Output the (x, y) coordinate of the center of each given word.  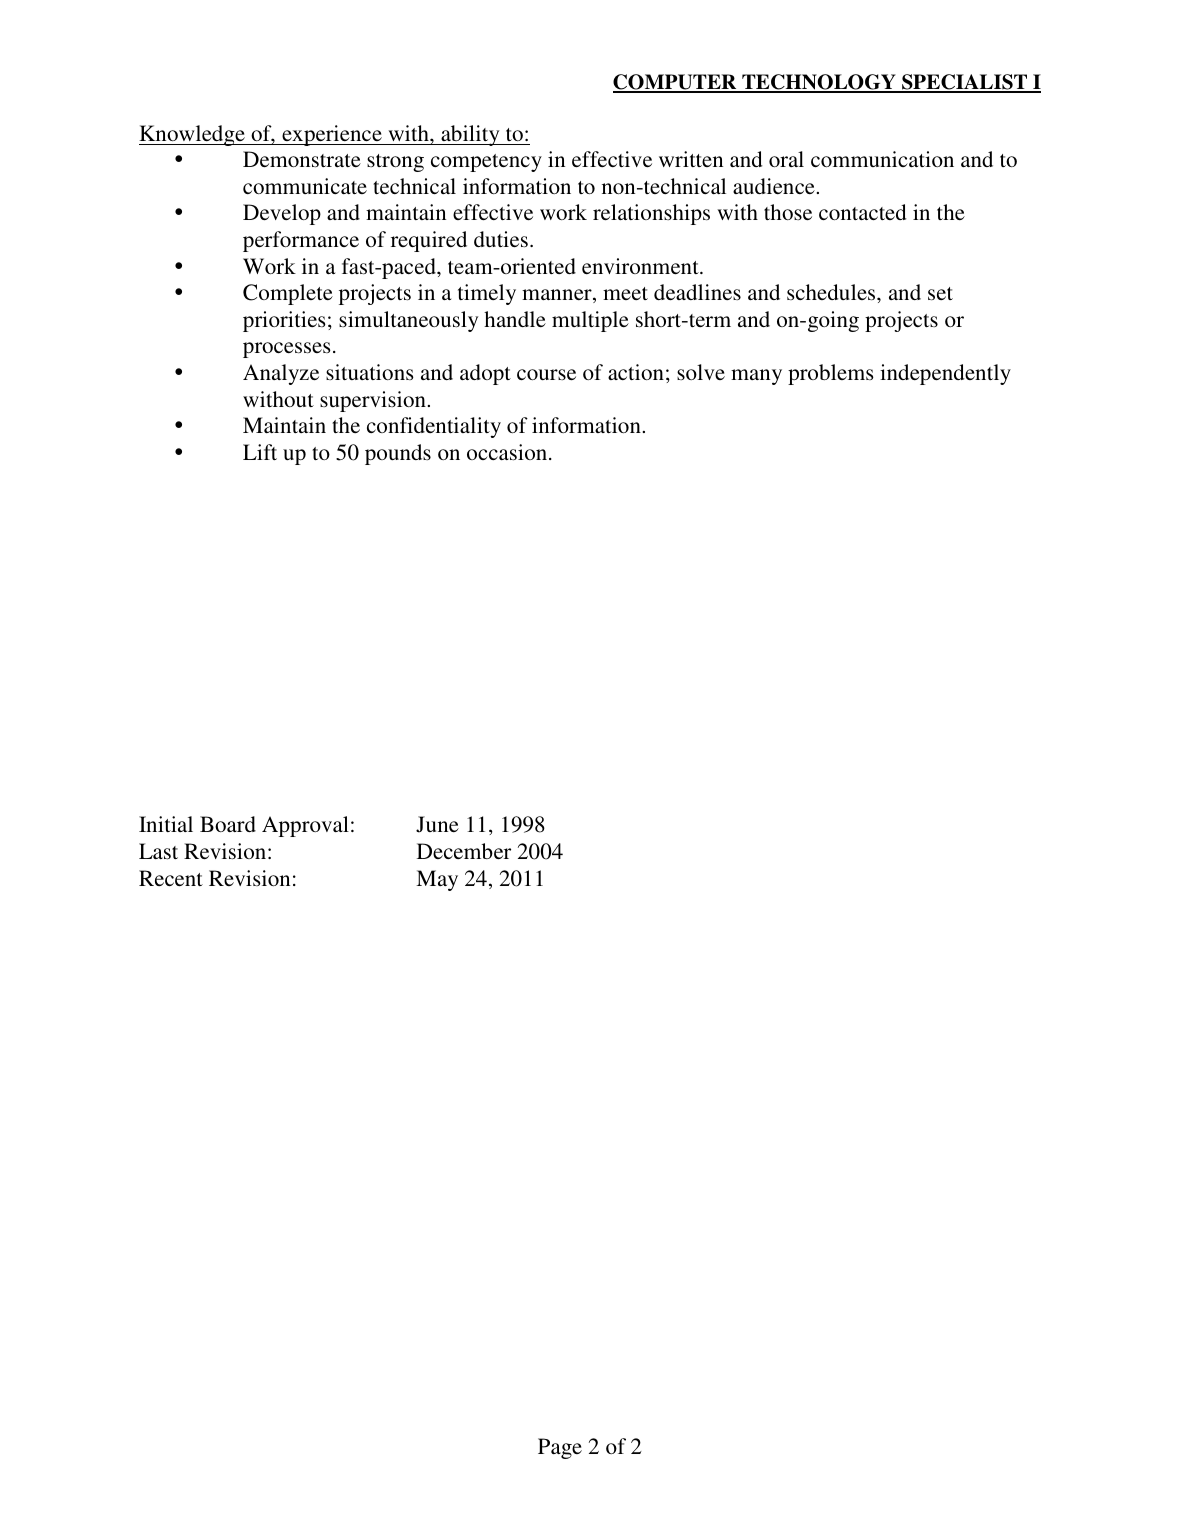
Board (228, 824)
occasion (508, 452)
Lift (260, 452)
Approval (305, 826)
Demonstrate (302, 159)
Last (158, 851)
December (464, 851)
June (437, 824)
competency (486, 163)
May (437, 880)
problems (831, 374)
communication (882, 159)
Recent (171, 878)
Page (560, 1448)
